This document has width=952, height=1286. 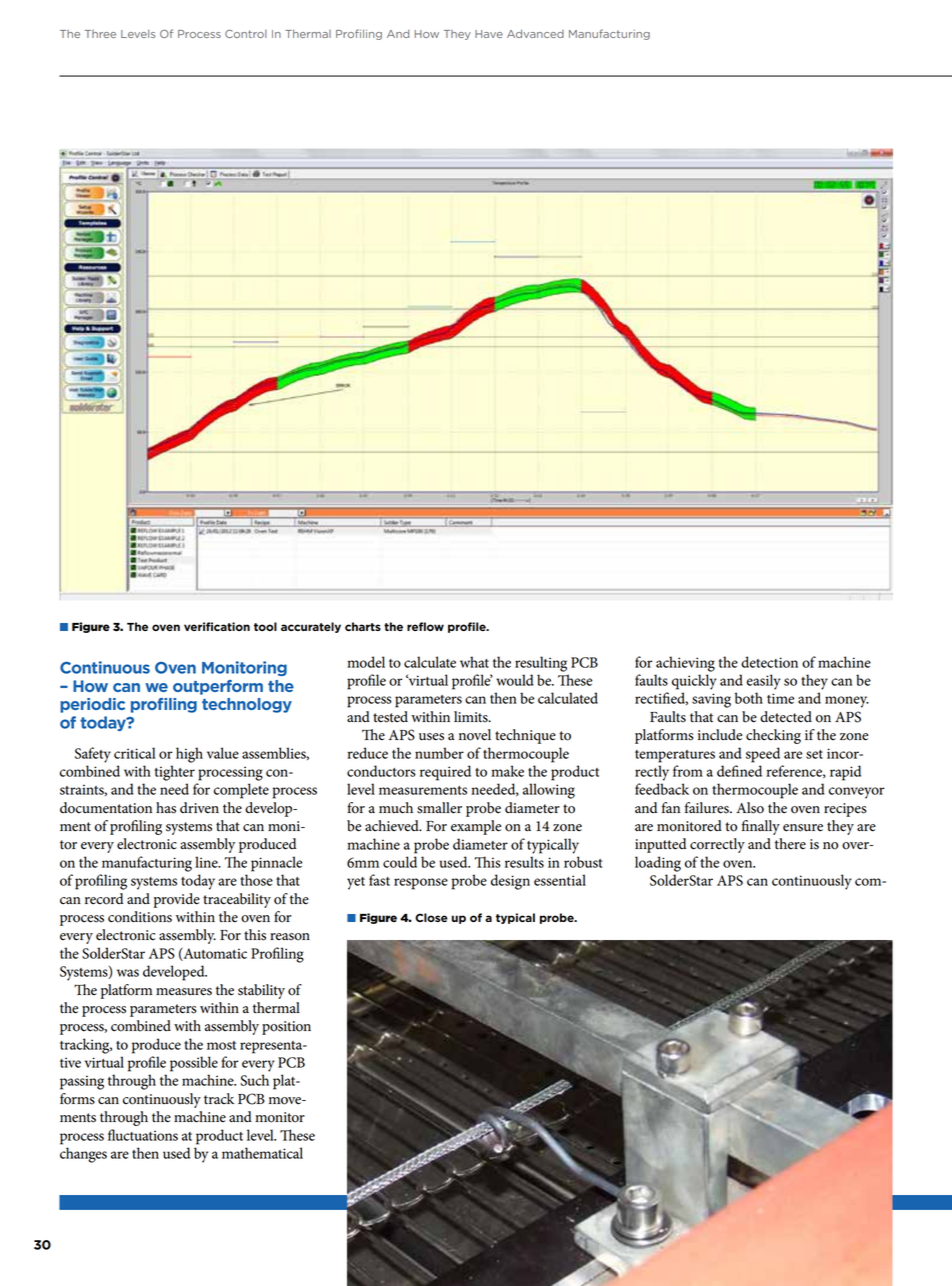 I want to click on achieving, so click(x=685, y=664).
